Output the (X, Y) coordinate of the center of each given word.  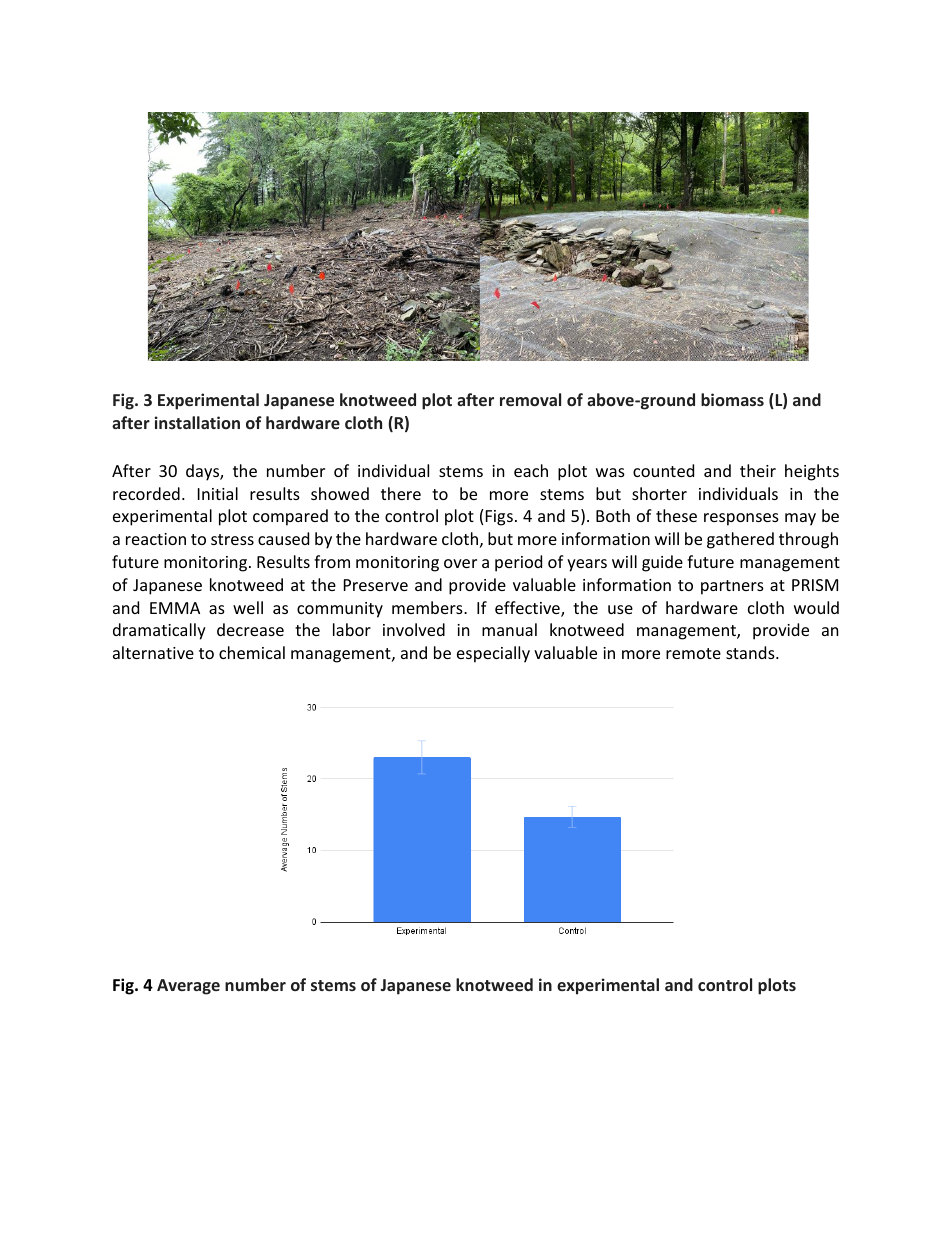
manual (509, 629)
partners (732, 587)
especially (493, 654)
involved (414, 629)
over (460, 563)
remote (693, 653)
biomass (732, 399)
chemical (252, 652)
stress (232, 539)
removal (530, 399)
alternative (153, 652)
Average (188, 987)
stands (751, 652)
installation (197, 422)
